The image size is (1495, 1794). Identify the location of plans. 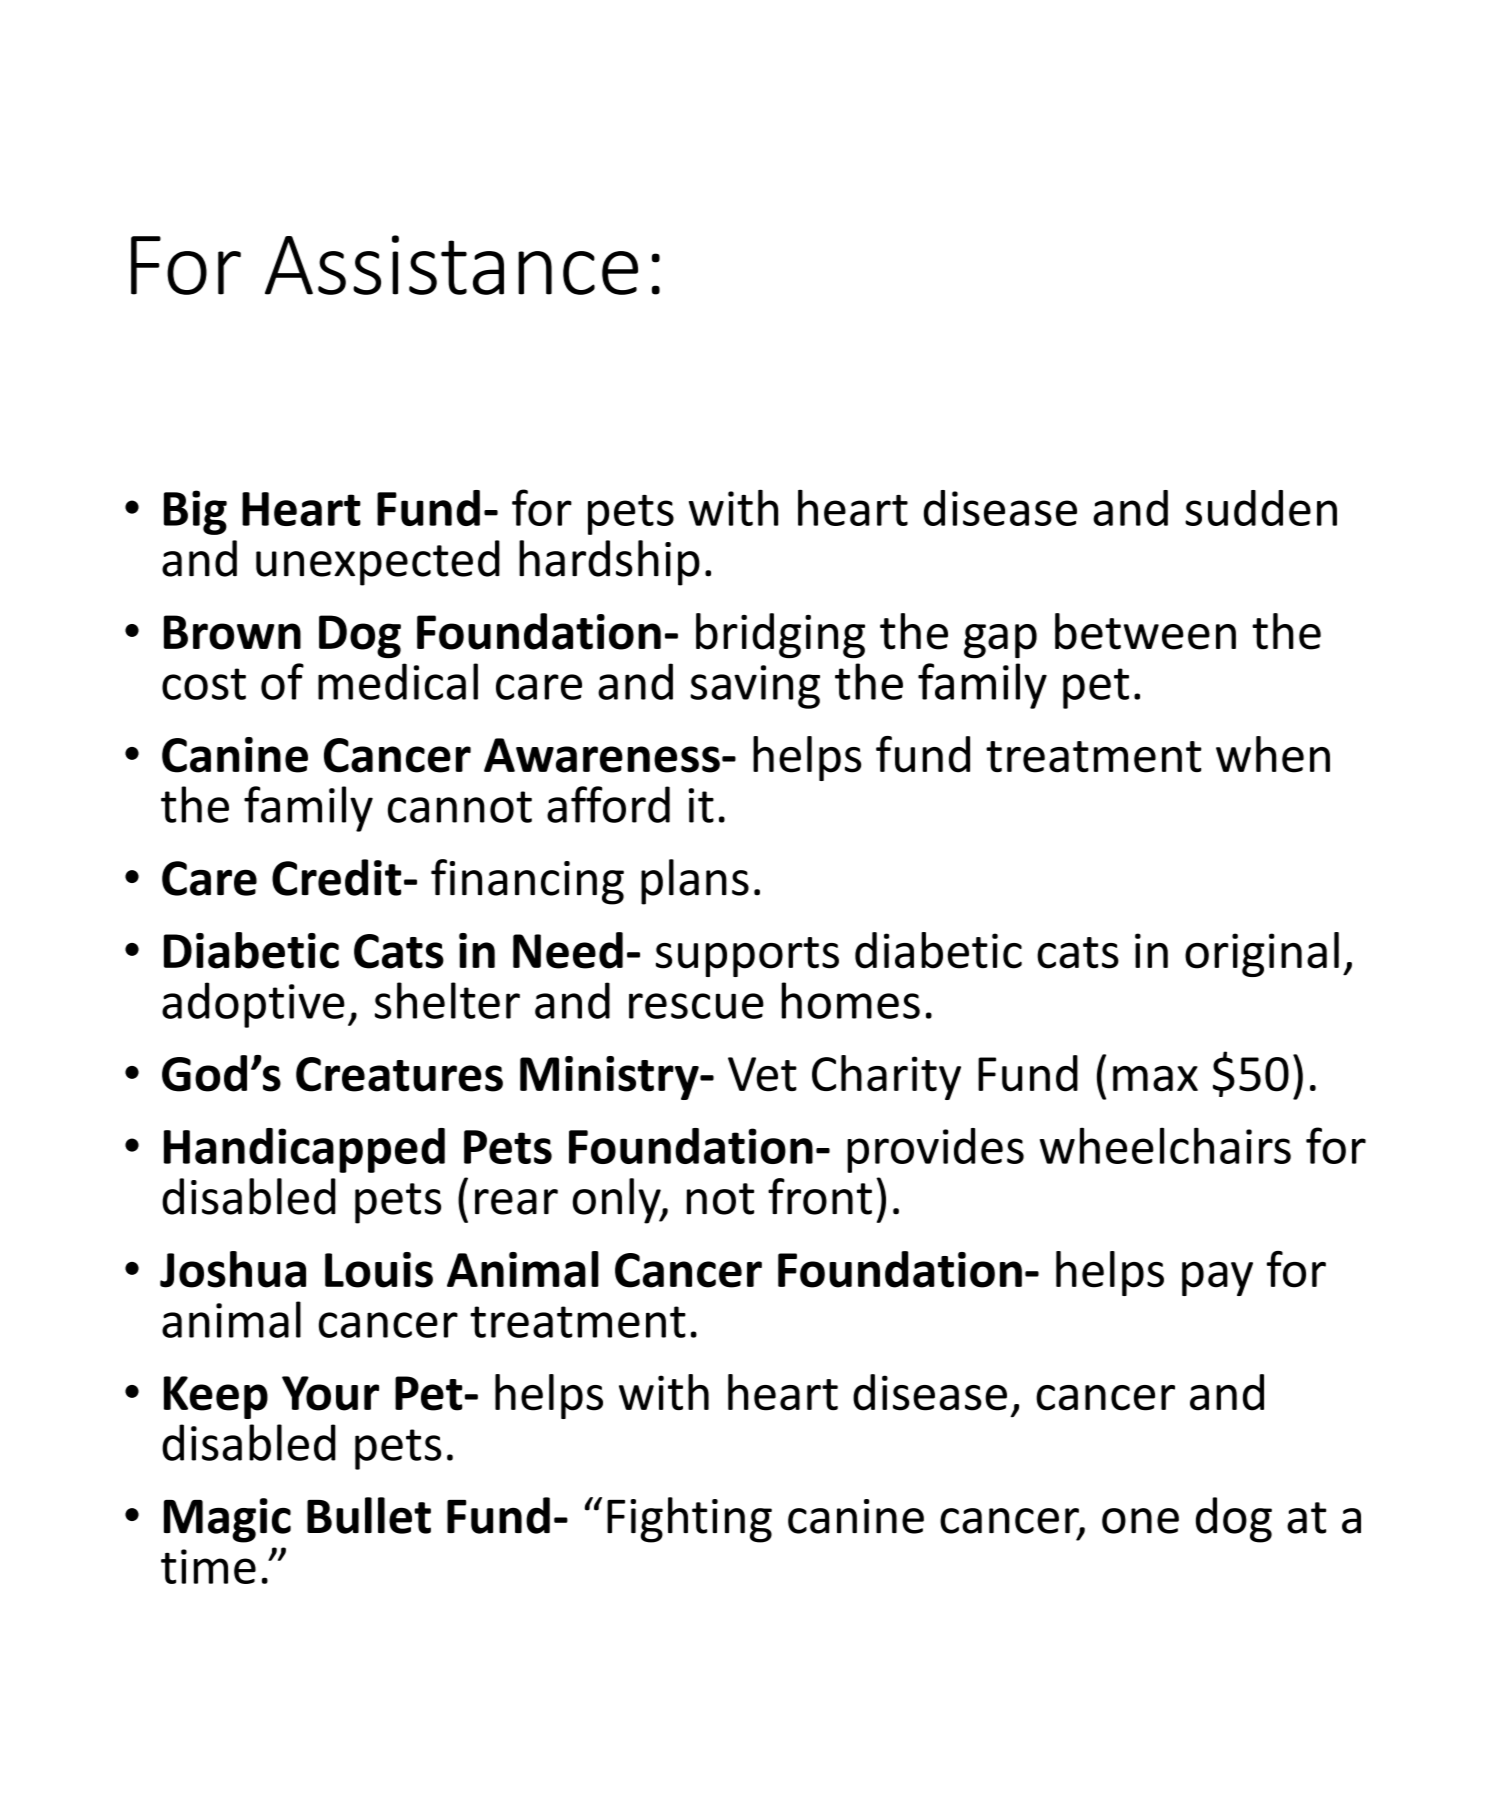
(695, 882).
